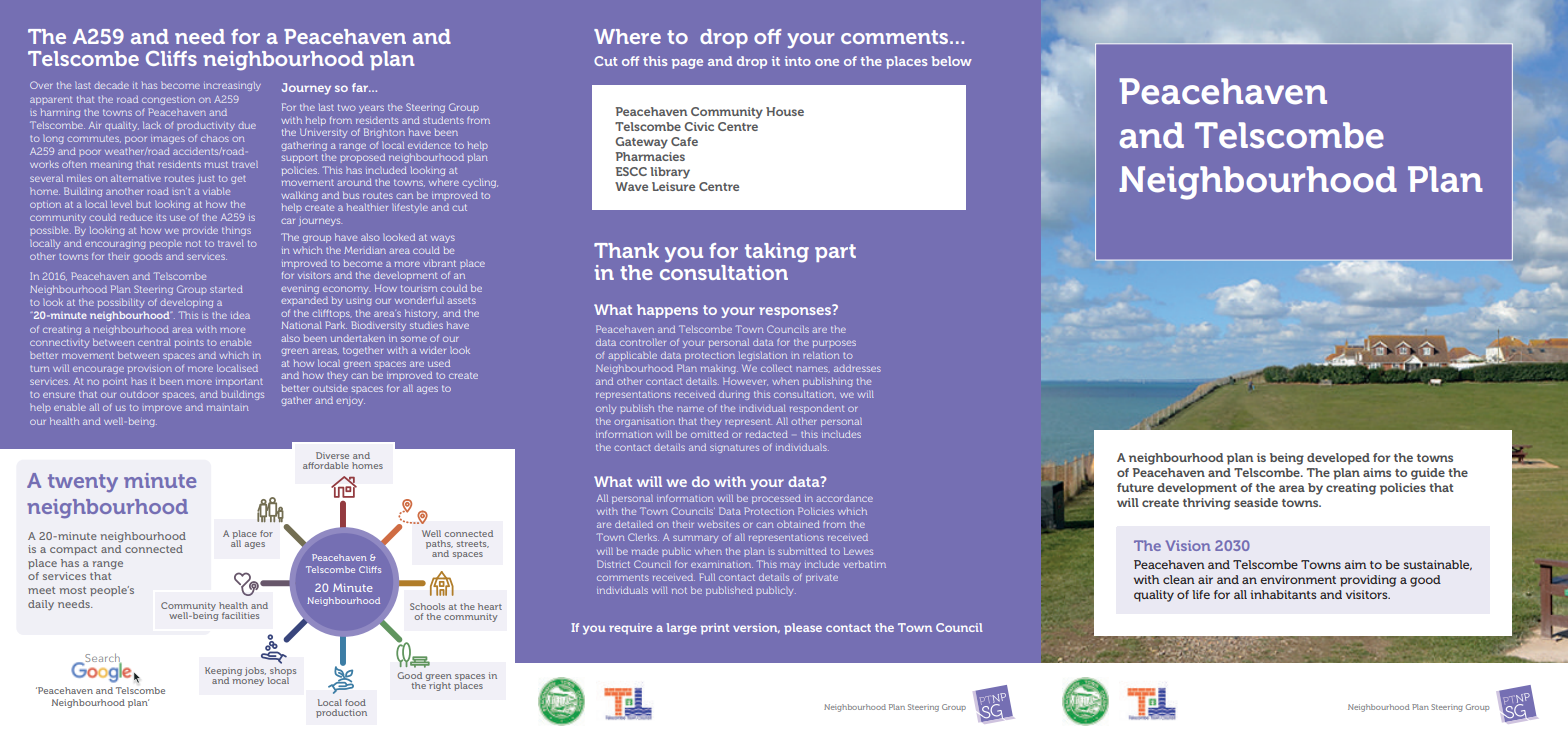 The image size is (1568, 746). What do you see at coordinates (1256, 502) in the page?
I see `seaside` at bounding box center [1256, 502].
